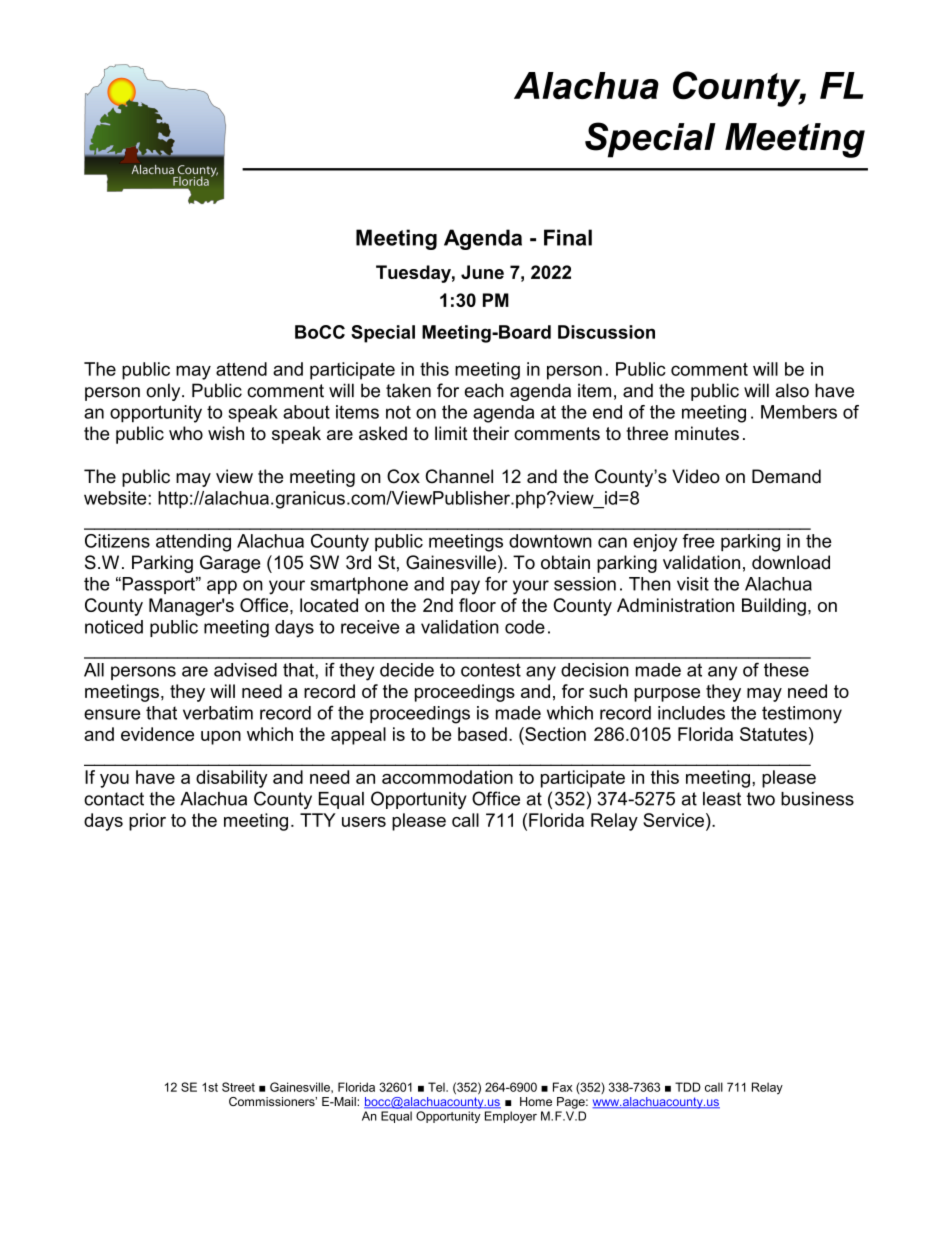  Describe the element at coordinates (786, 670) in the image. I see `these` at that location.
